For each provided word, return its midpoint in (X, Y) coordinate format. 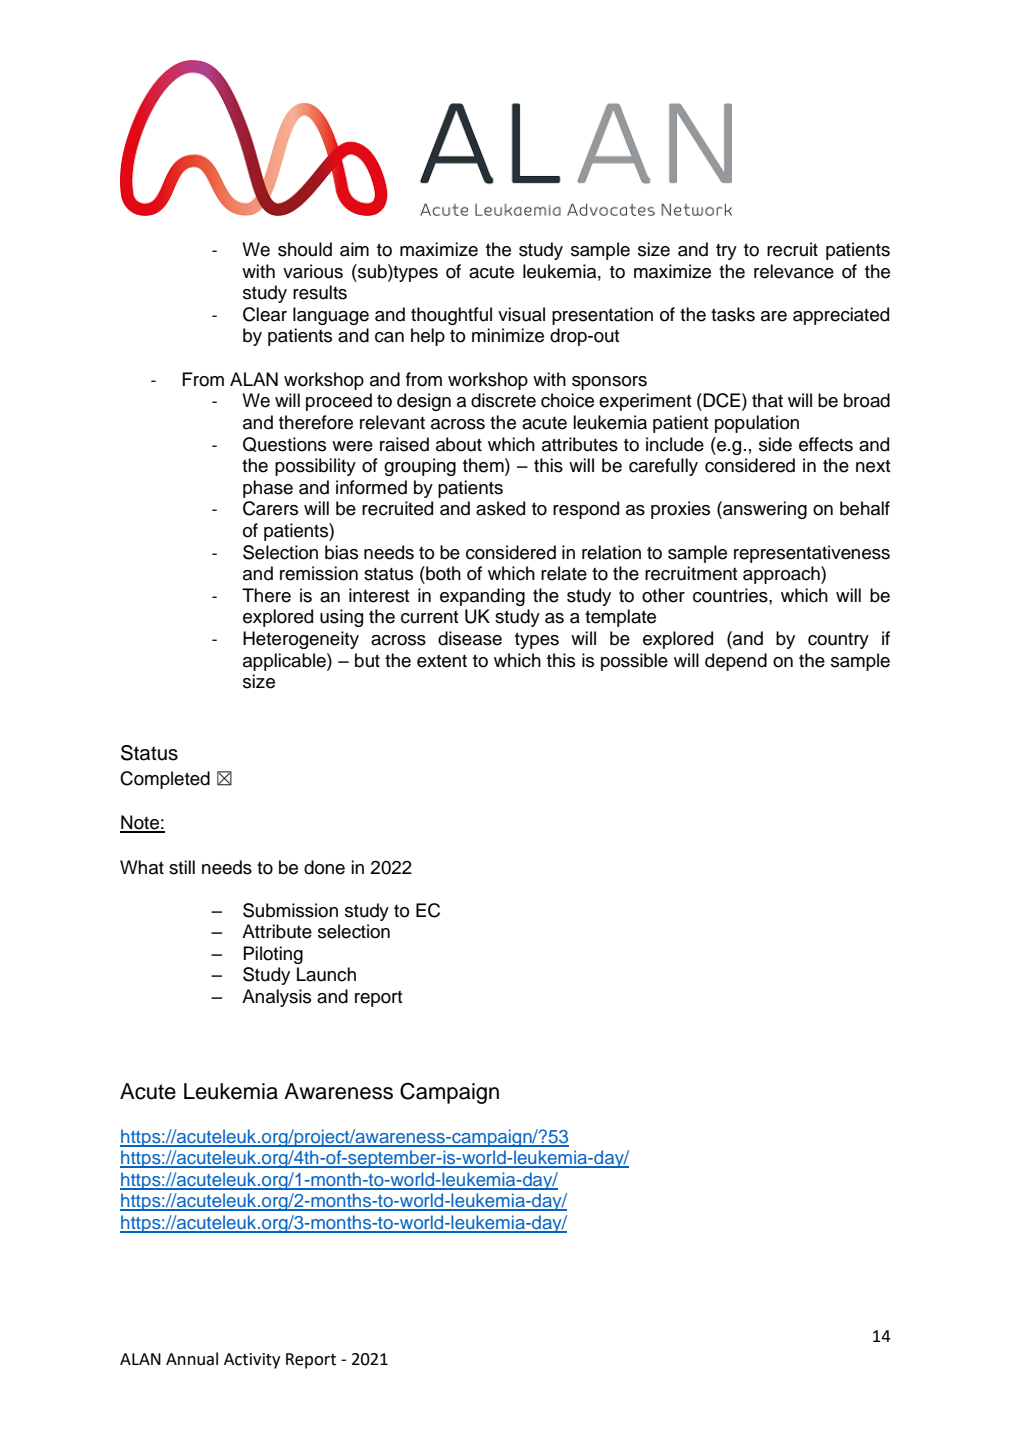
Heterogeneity (301, 640)
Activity (252, 1361)
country (838, 641)
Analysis (276, 998)
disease (470, 638)
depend (736, 662)
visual (521, 314)
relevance (794, 271)
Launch (326, 974)
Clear (265, 314)
